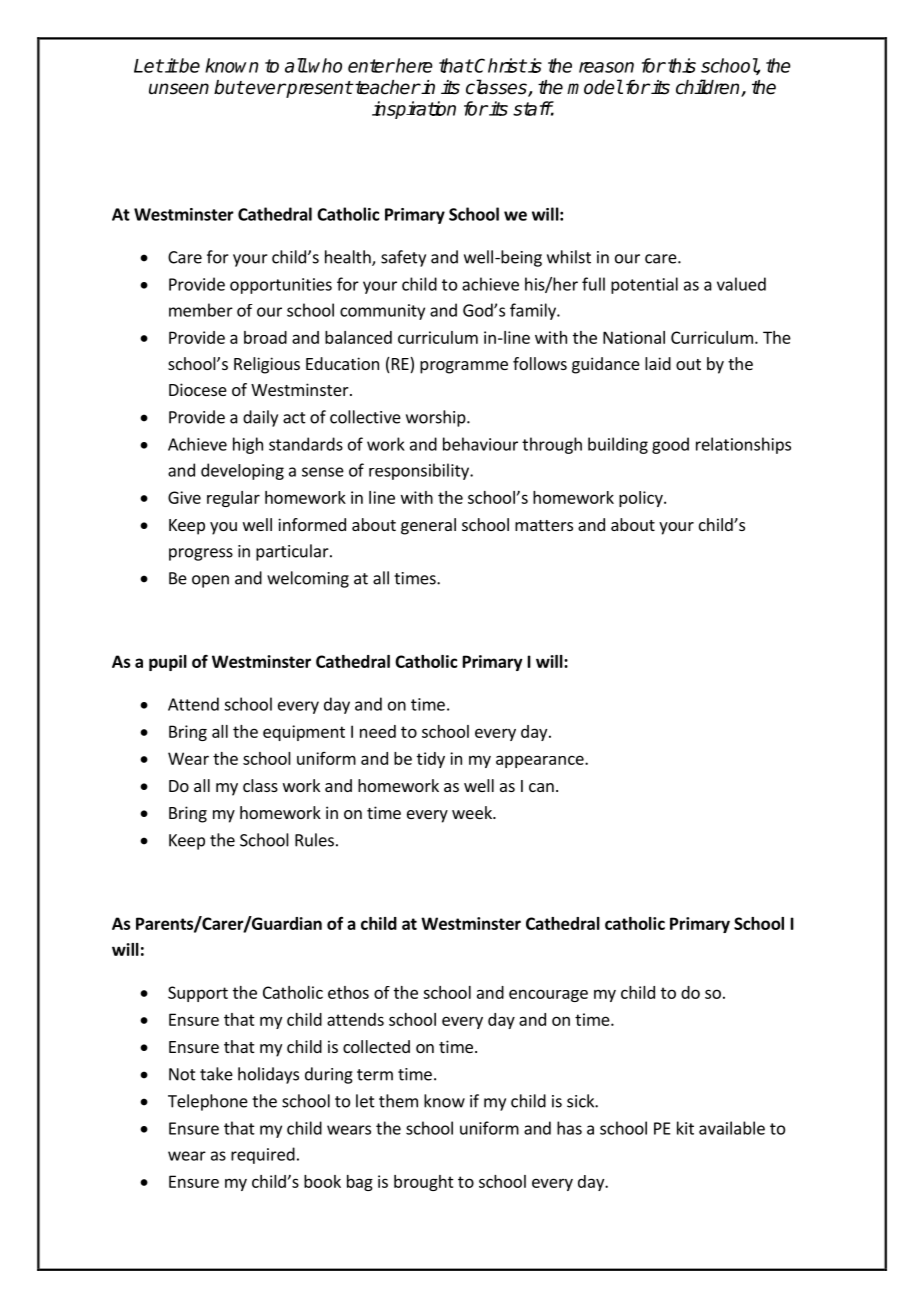 This screenshot has height=1308, width=924. I want to click on brought, so click(424, 1183).
